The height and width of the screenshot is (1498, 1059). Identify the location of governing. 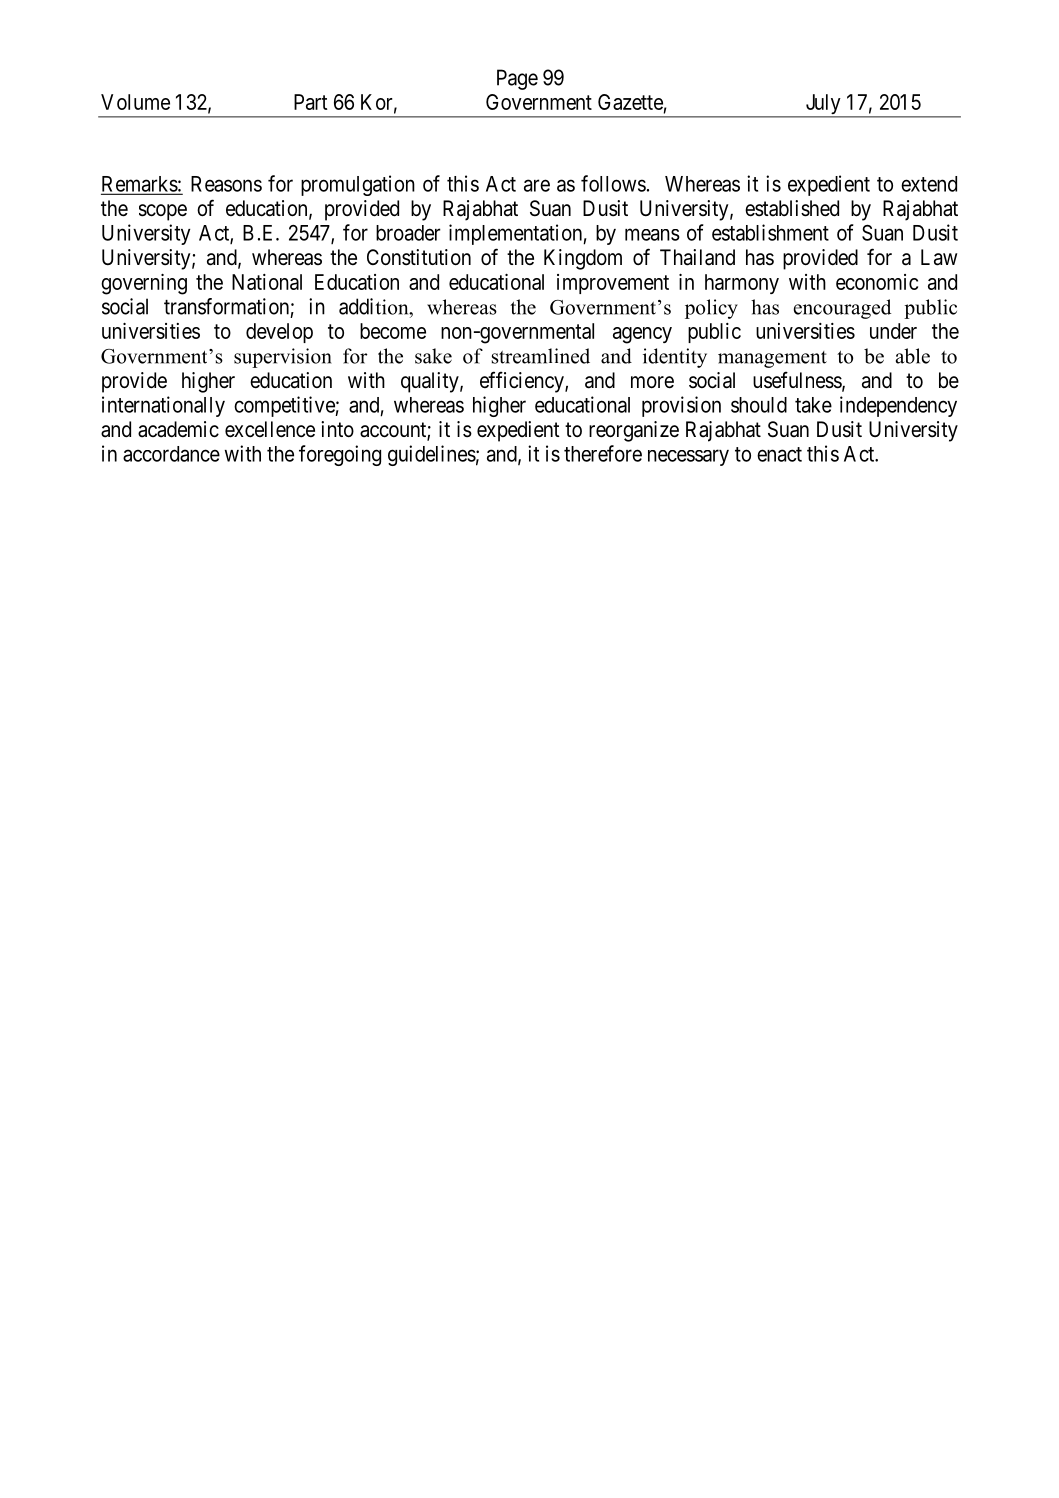
(144, 284).
